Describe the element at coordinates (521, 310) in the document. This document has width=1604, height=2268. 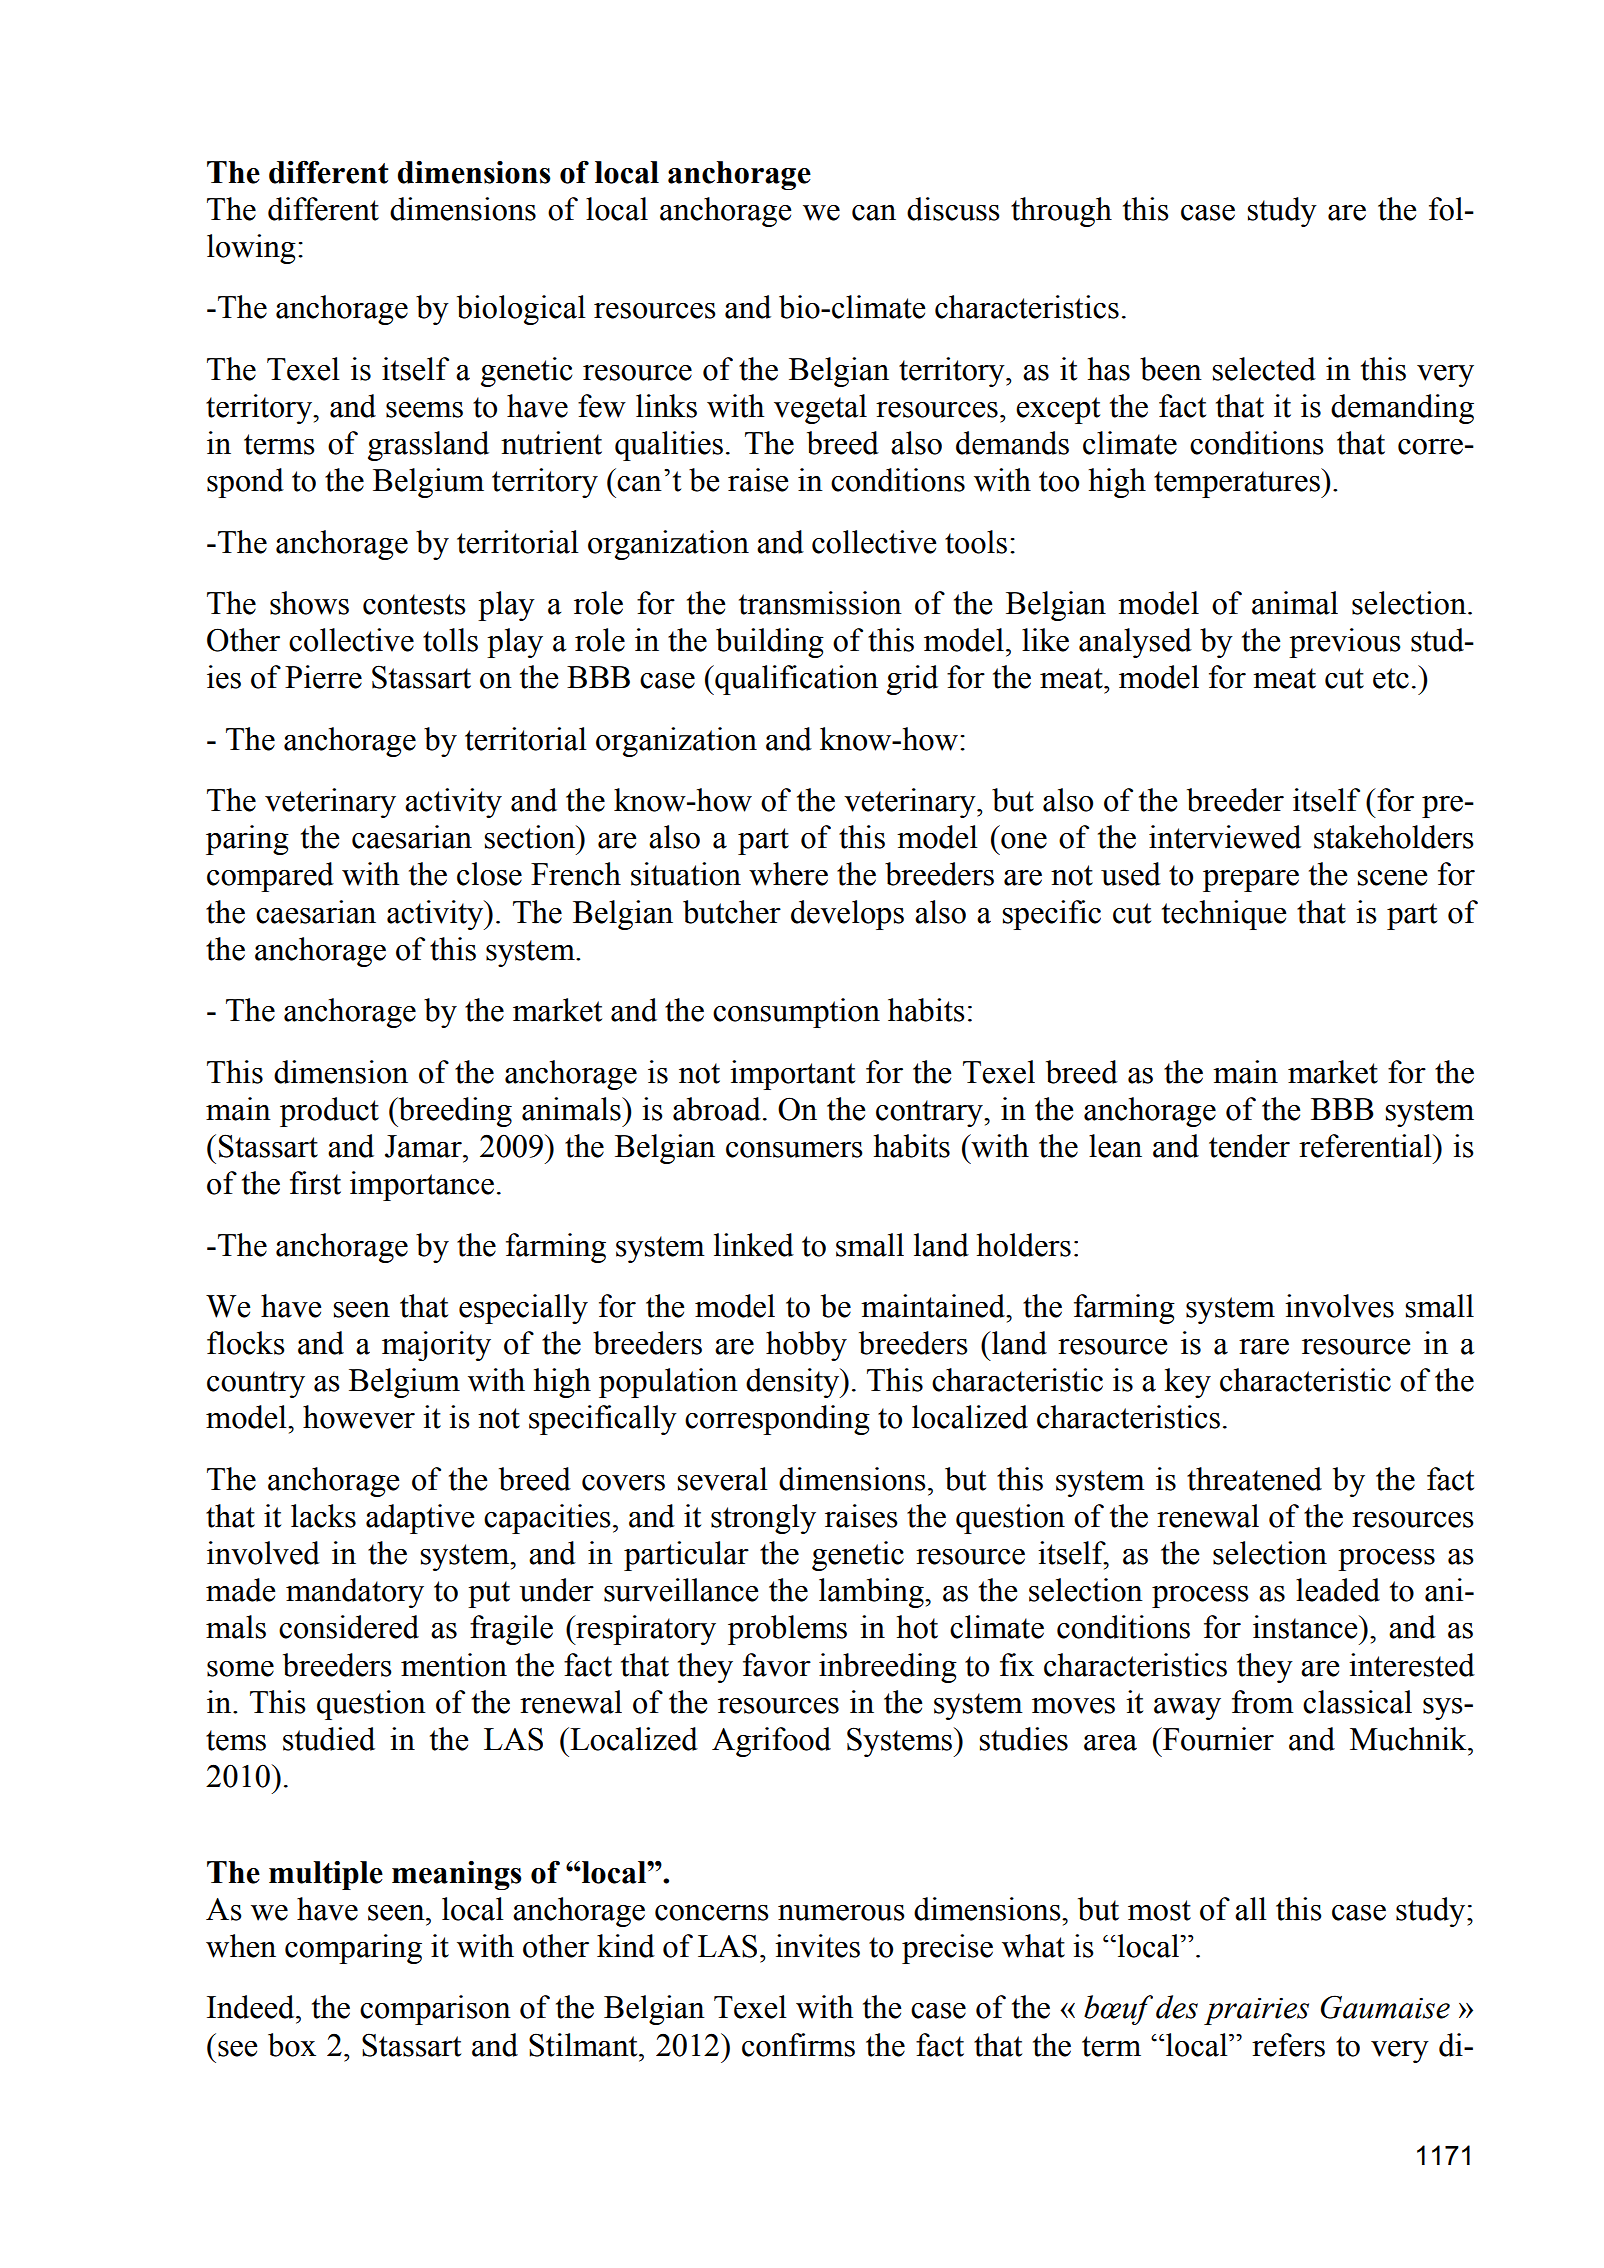
I see `biological` at that location.
